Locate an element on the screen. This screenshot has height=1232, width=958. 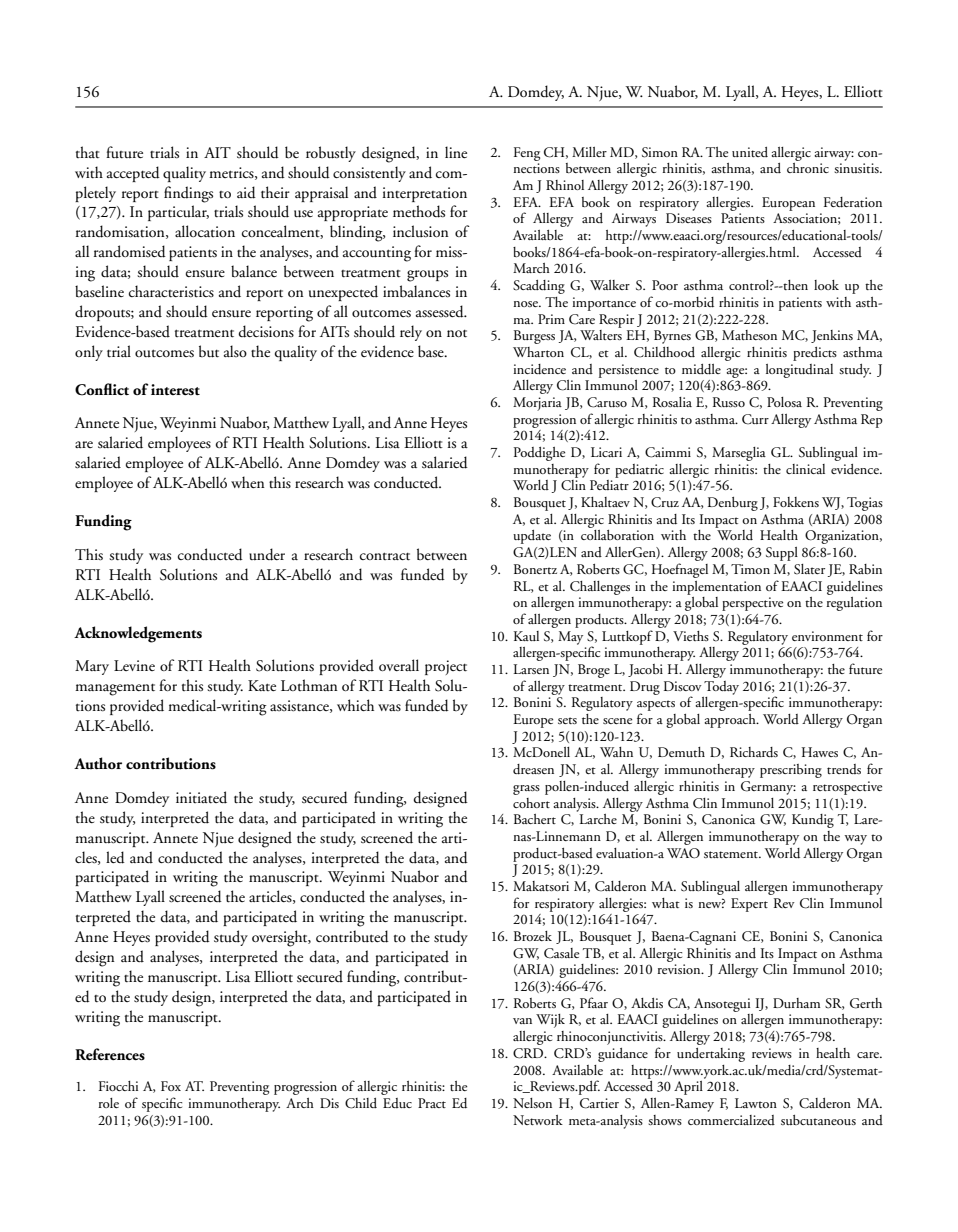
Acknowledgements is located at coordinates (138, 634).
